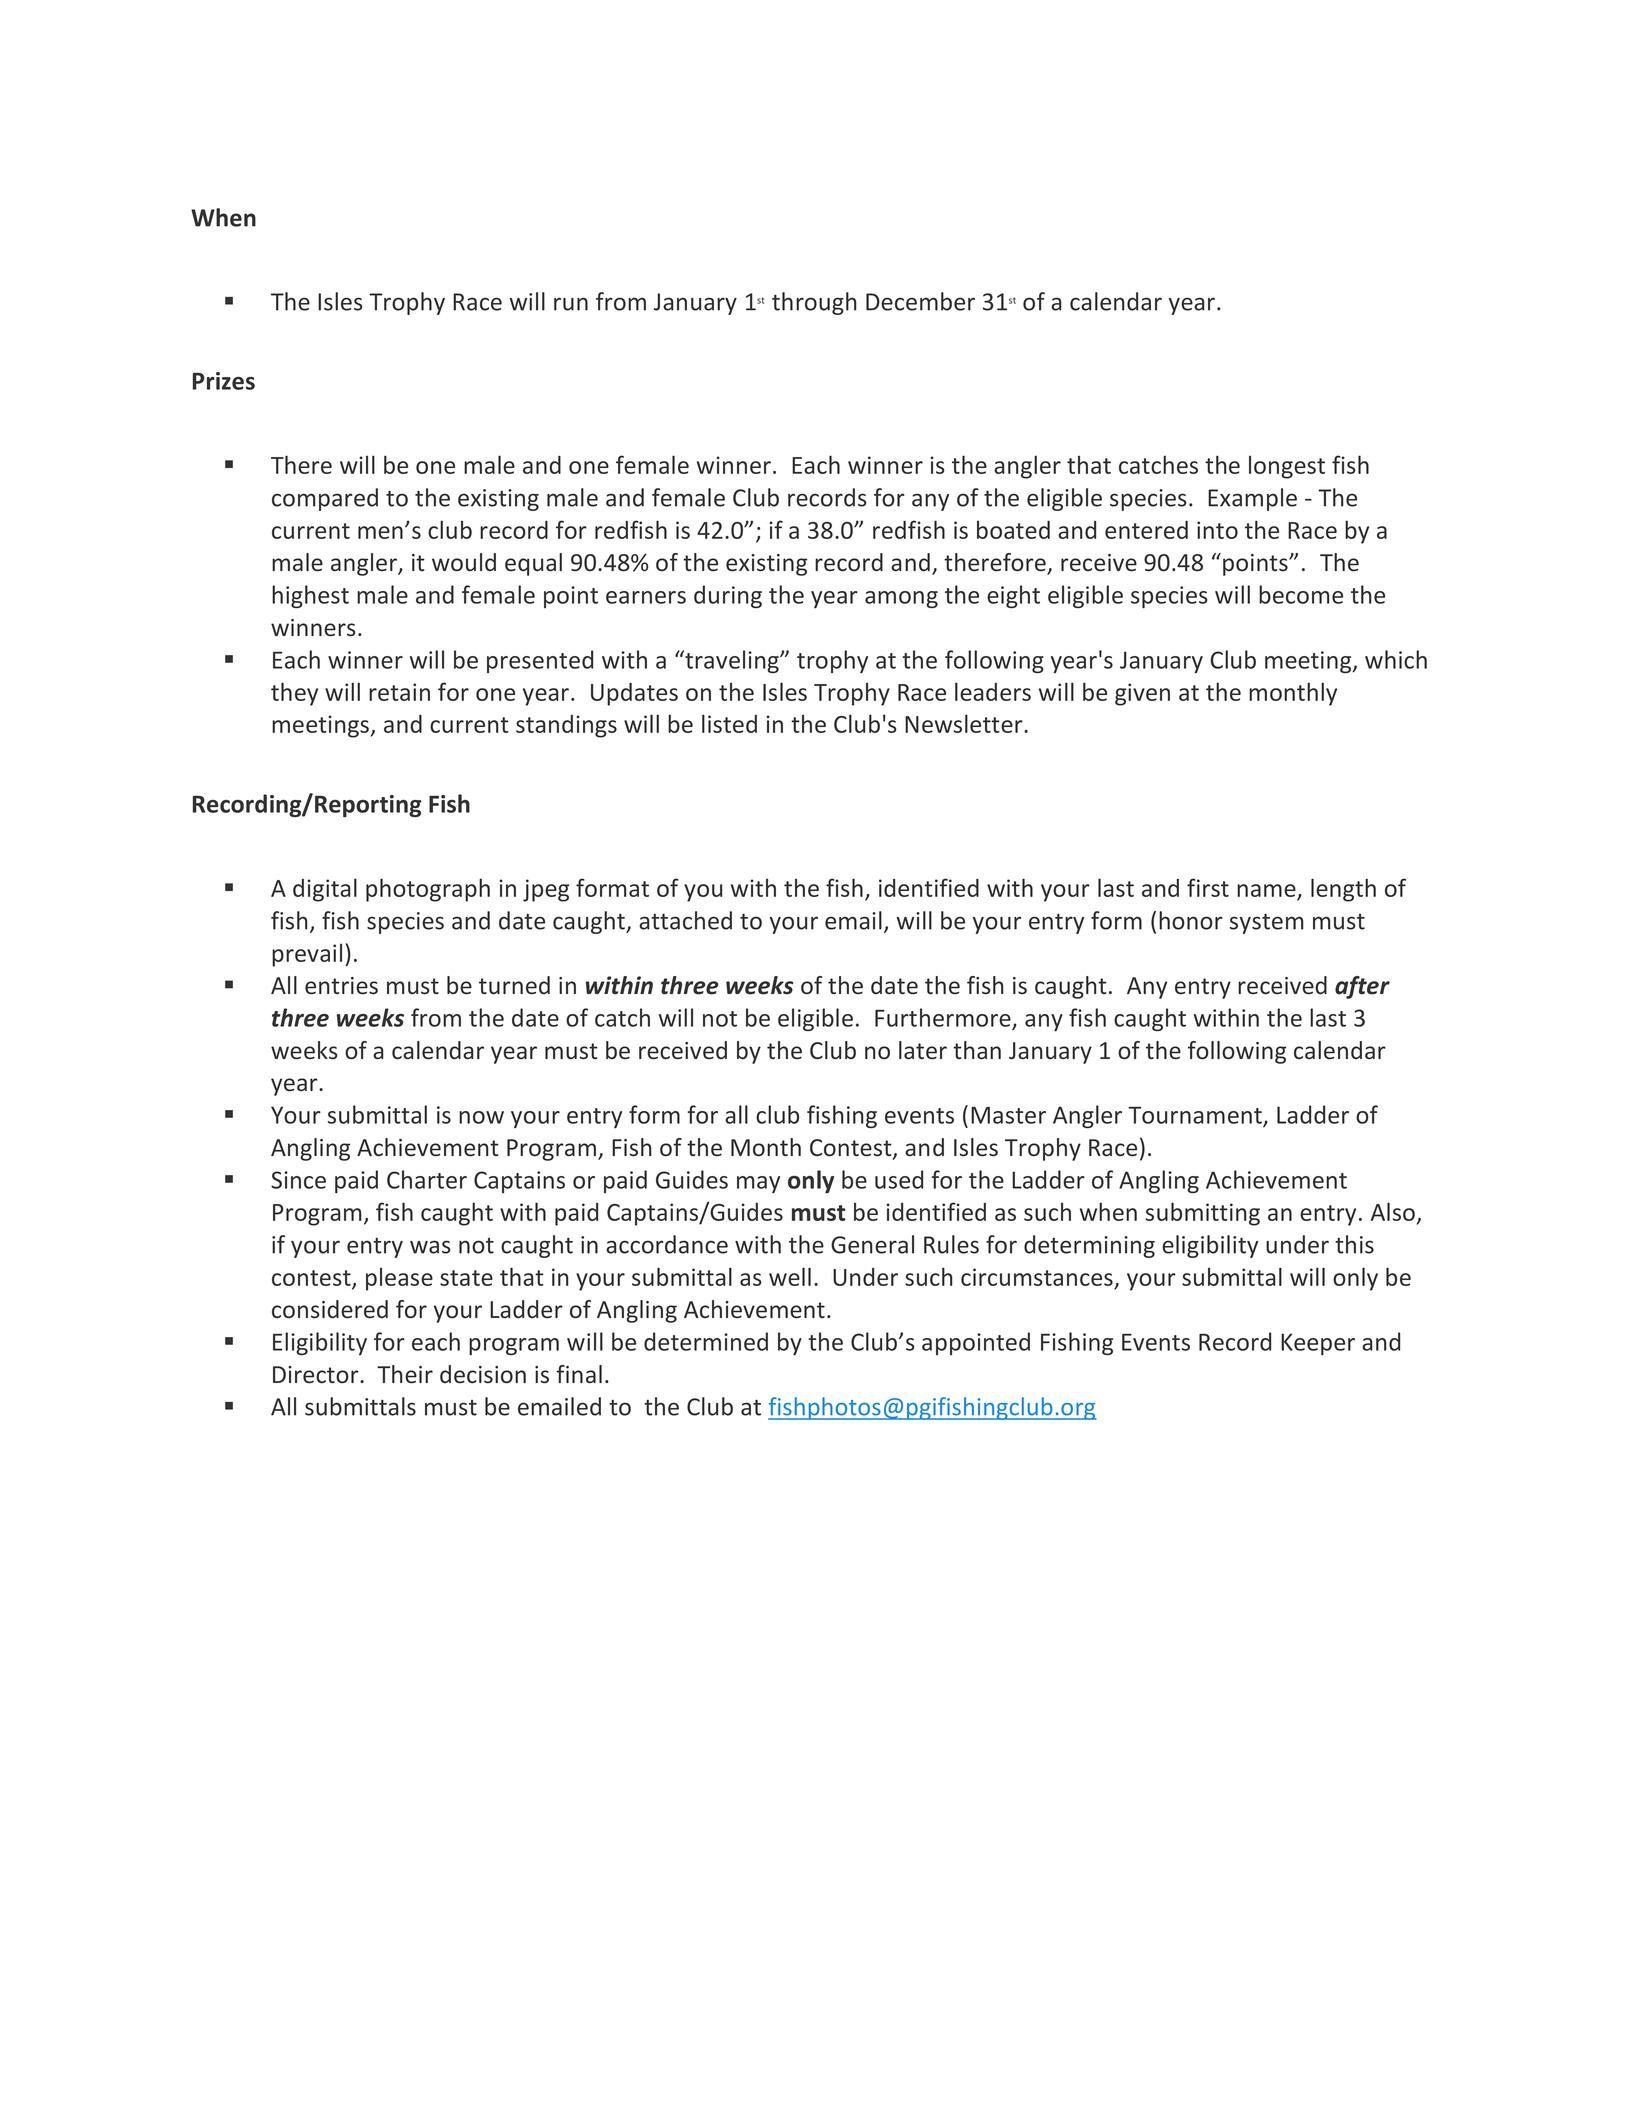 The width and height of the screenshot is (1625, 2103). What do you see at coordinates (706, 1341) in the screenshot?
I see `determined` at bounding box center [706, 1341].
